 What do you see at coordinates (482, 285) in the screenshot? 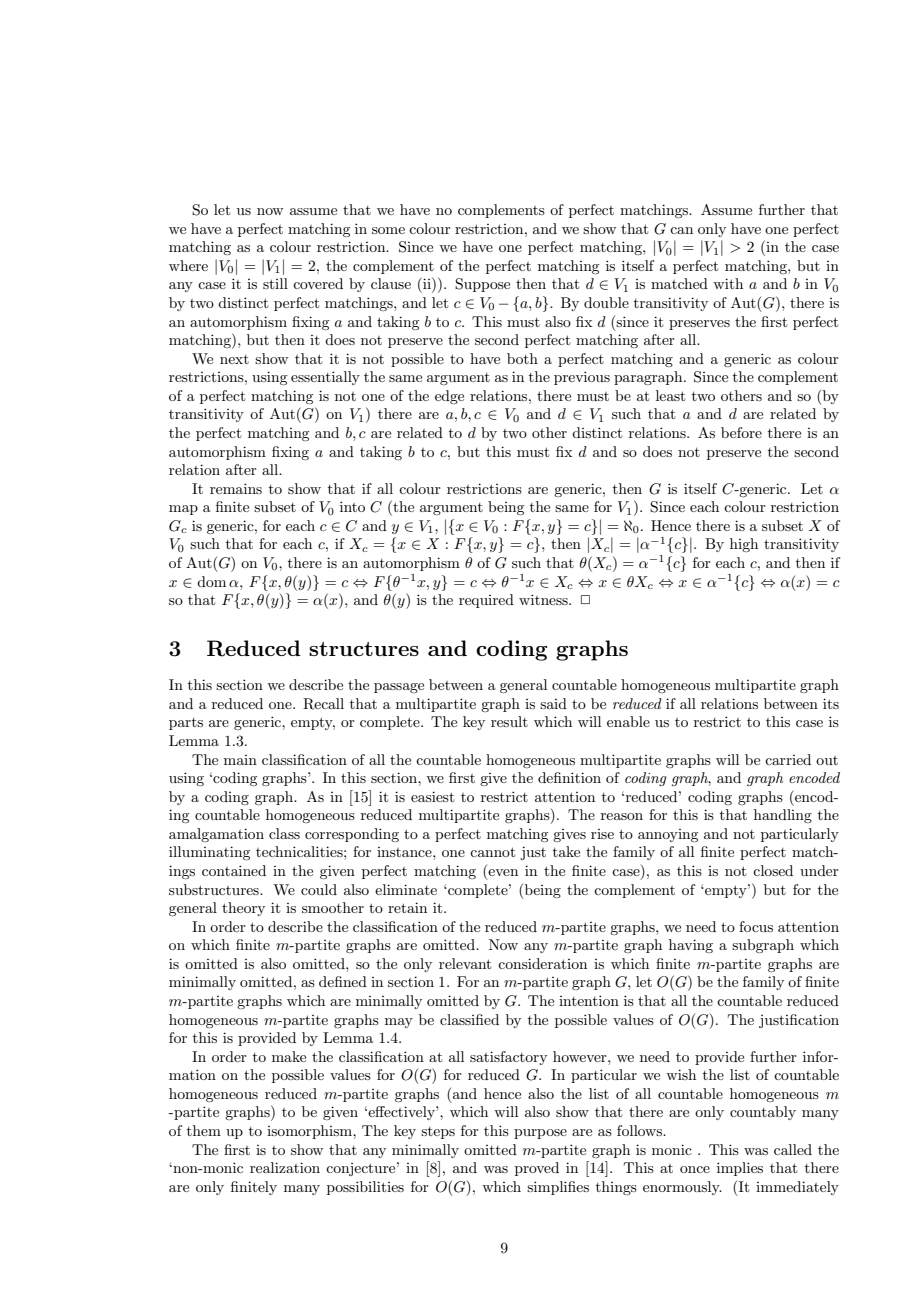
I see `Suppose` at bounding box center [482, 285].
